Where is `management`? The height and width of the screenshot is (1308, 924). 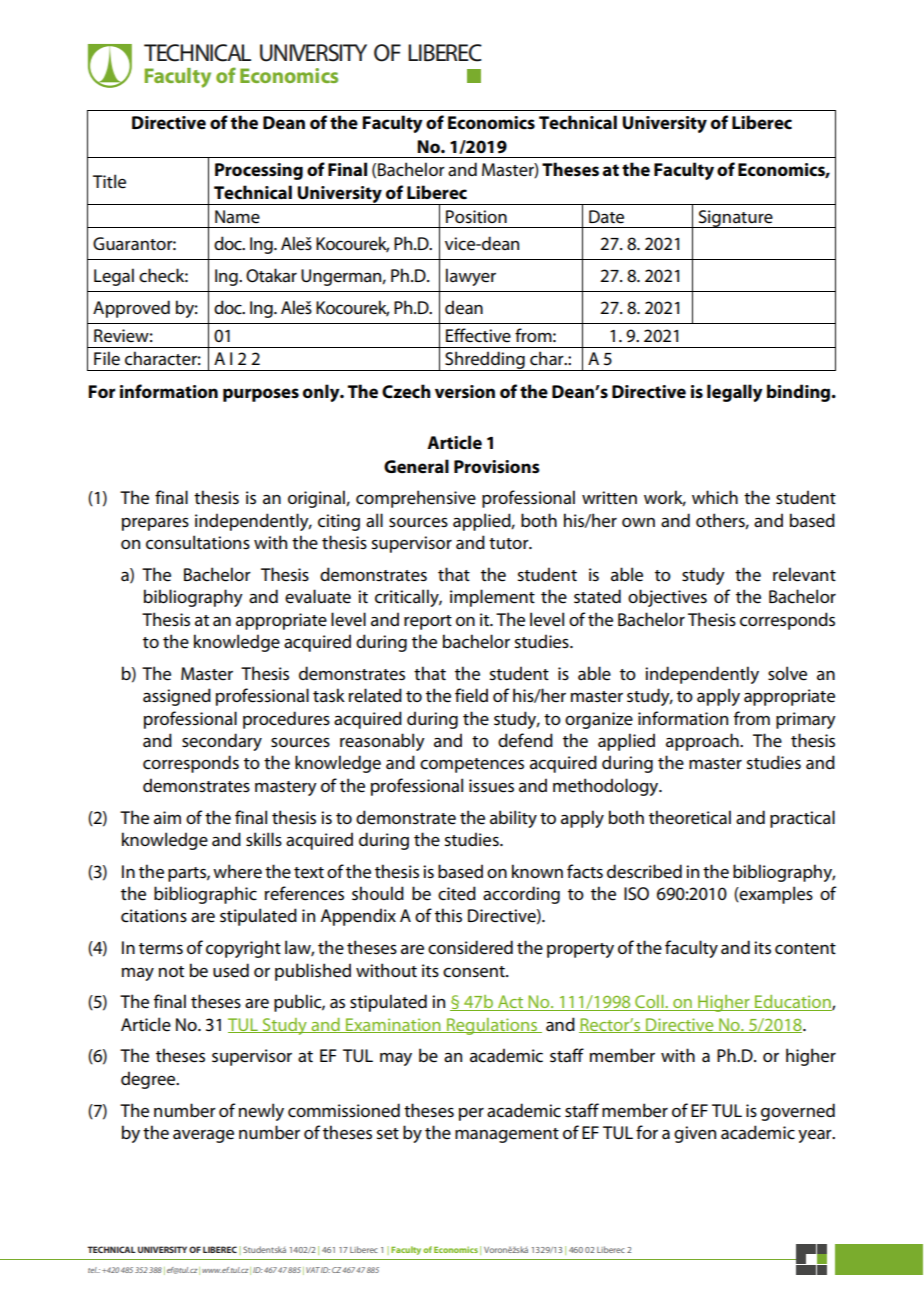 management is located at coordinates (507, 1135).
